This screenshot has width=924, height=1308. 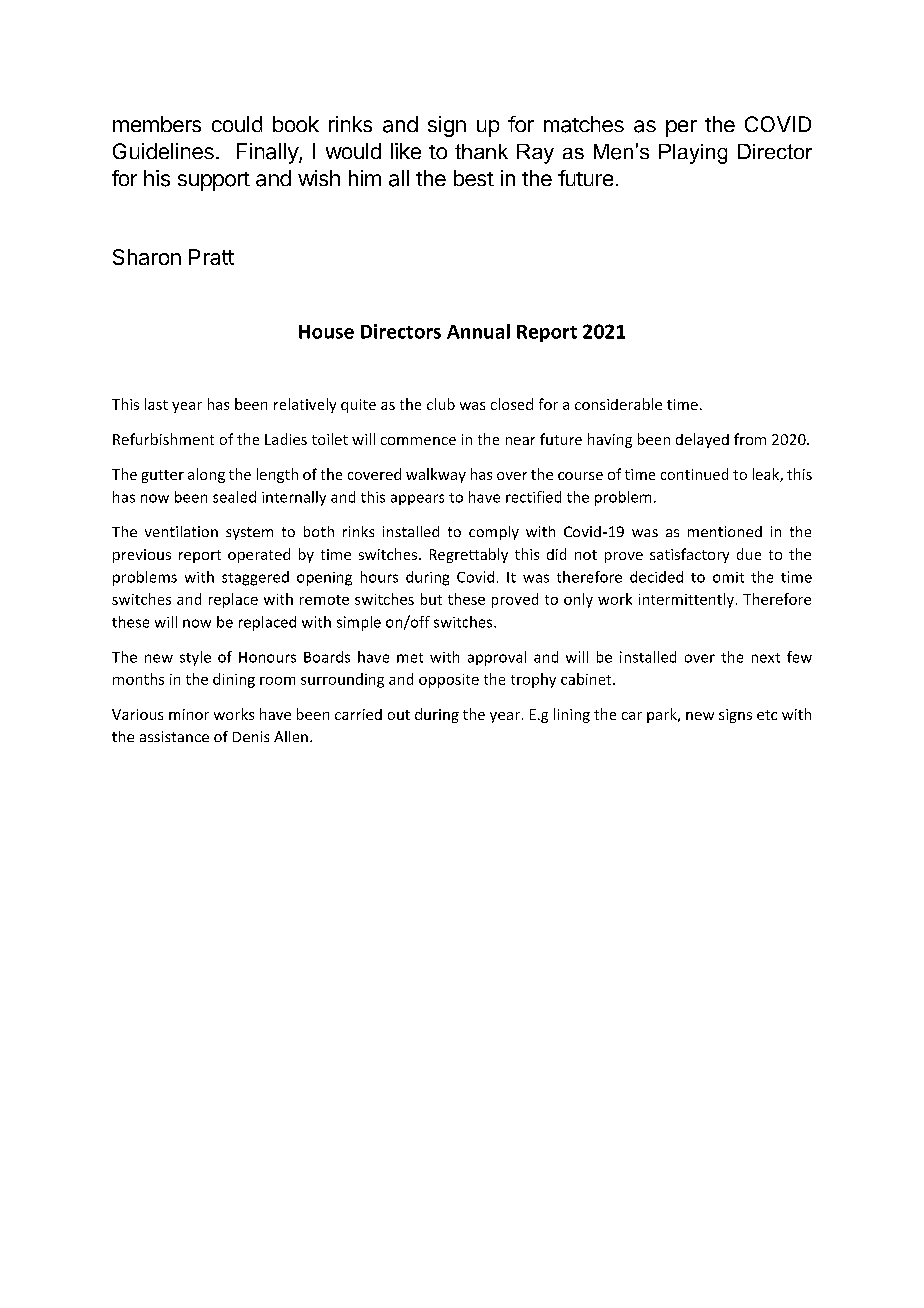 I want to click on last, so click(x=156, y=404).
